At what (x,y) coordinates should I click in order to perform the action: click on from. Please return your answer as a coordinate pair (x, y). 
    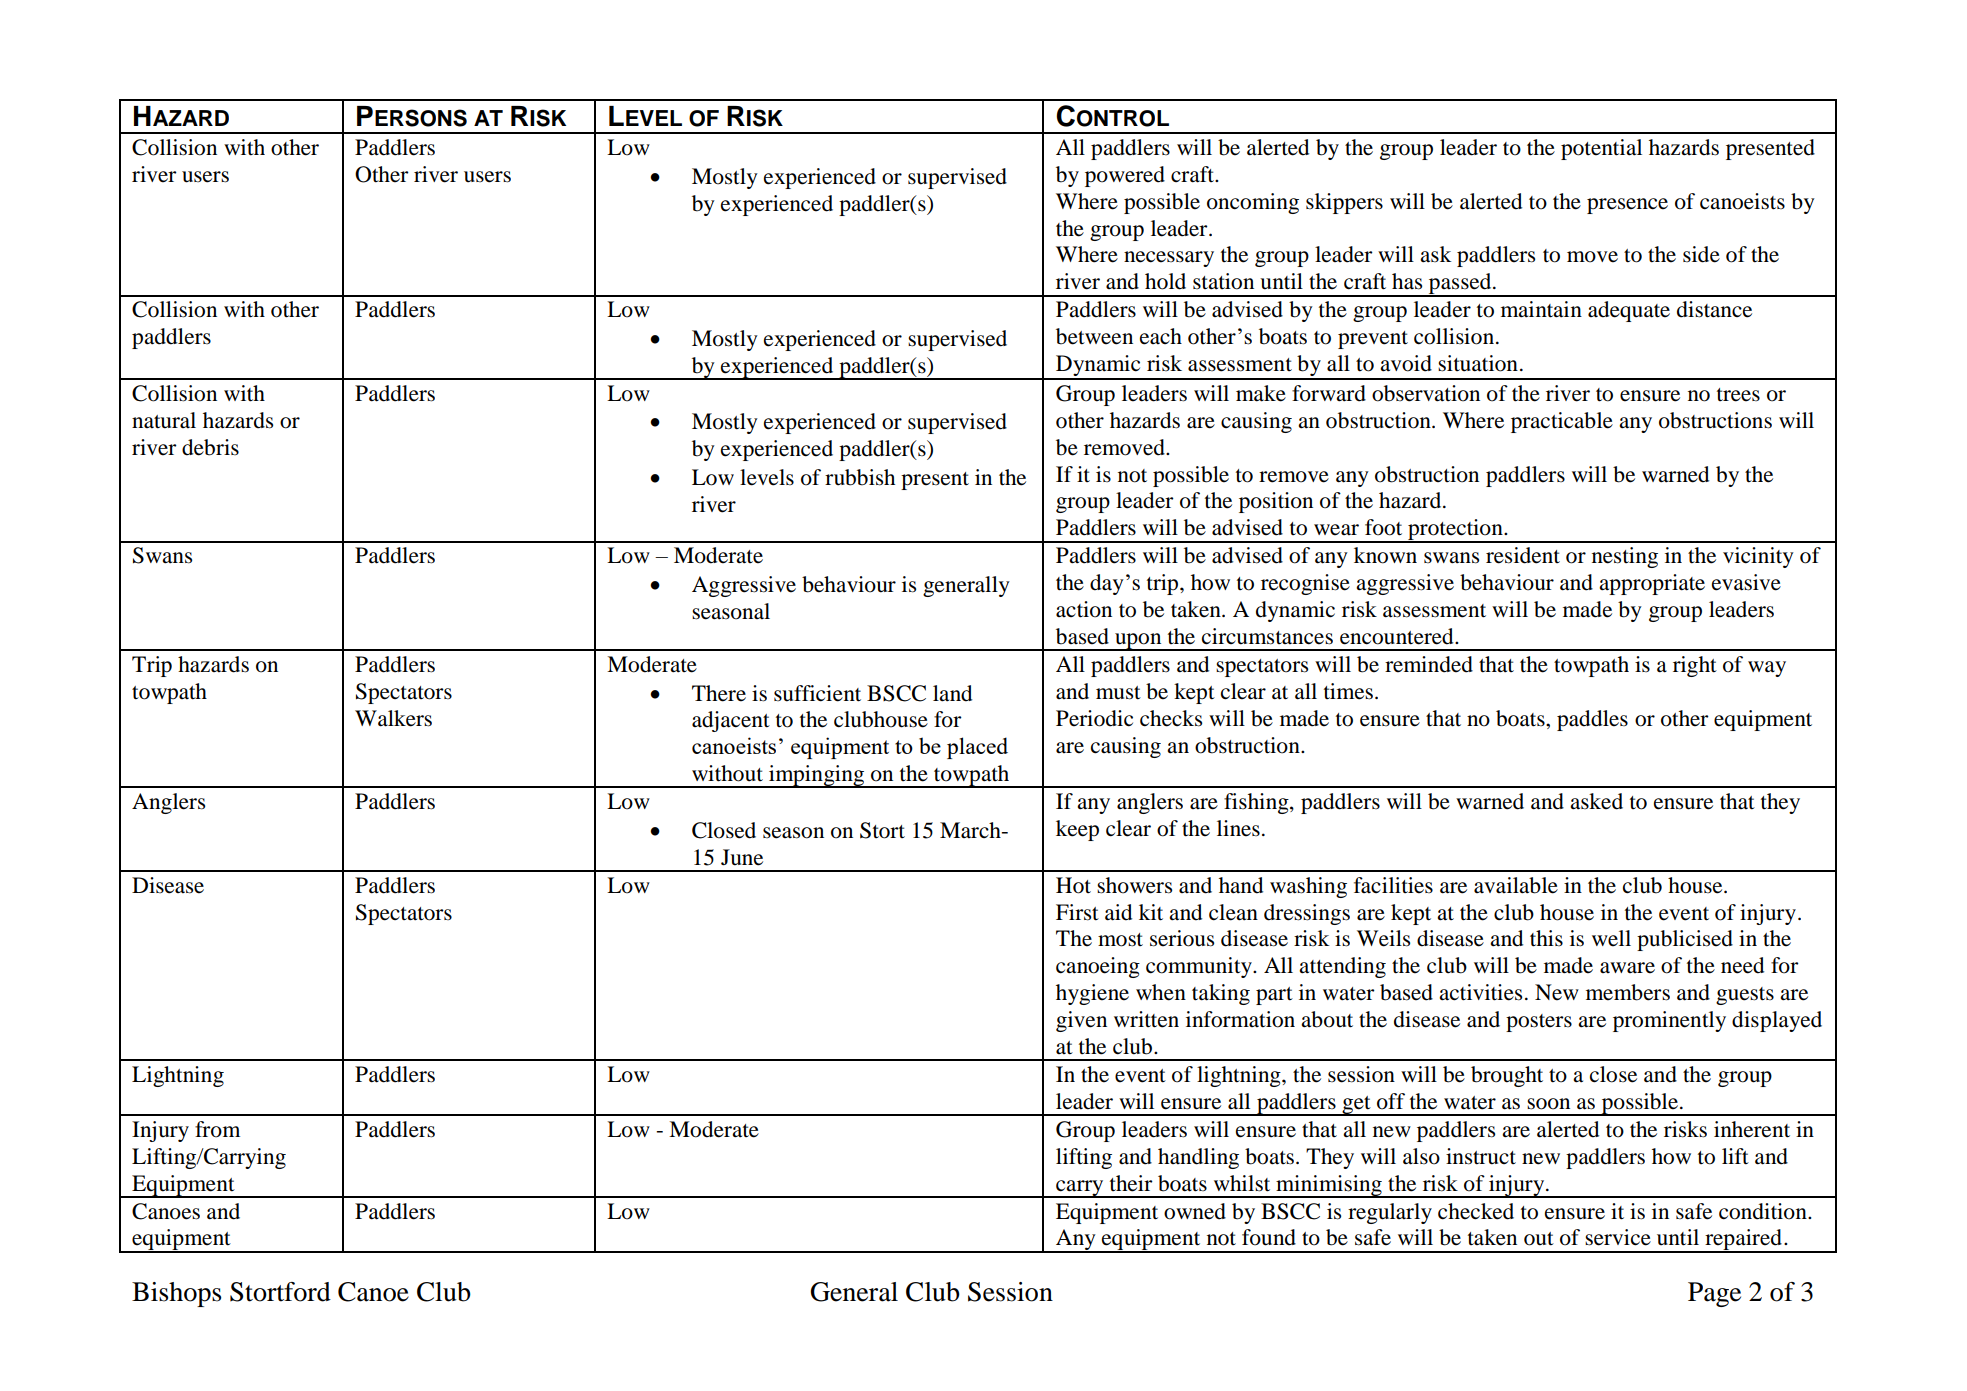
    Looking at the image, I should click on (217, 1129).
